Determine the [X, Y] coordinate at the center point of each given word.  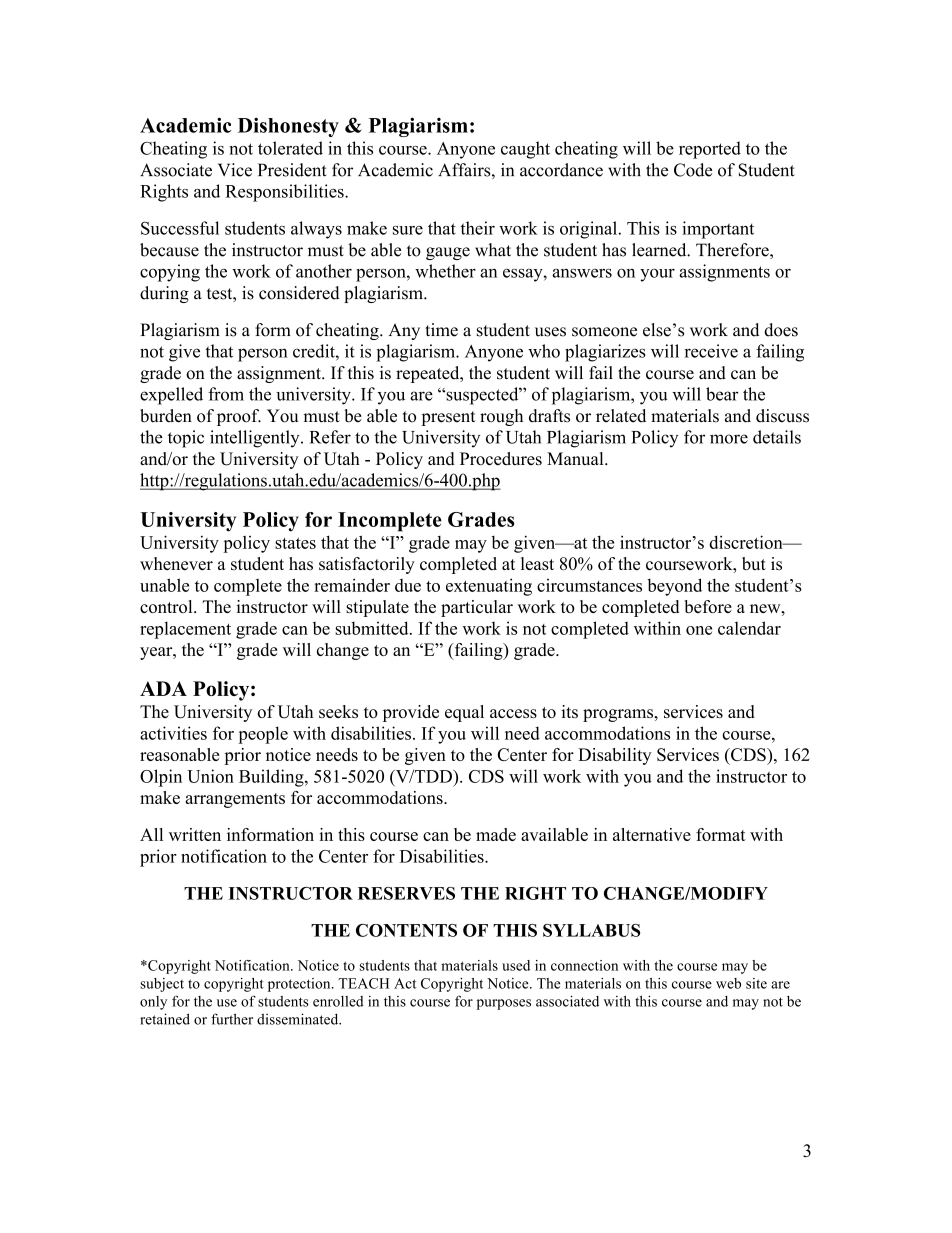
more [729, 439]
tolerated [290, 148]
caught [525, 150]
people [263, 735]
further [232, 1019]
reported [710, 150]
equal [464, 713]
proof [239, 417]
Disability [614, 756]
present [448, 418]
